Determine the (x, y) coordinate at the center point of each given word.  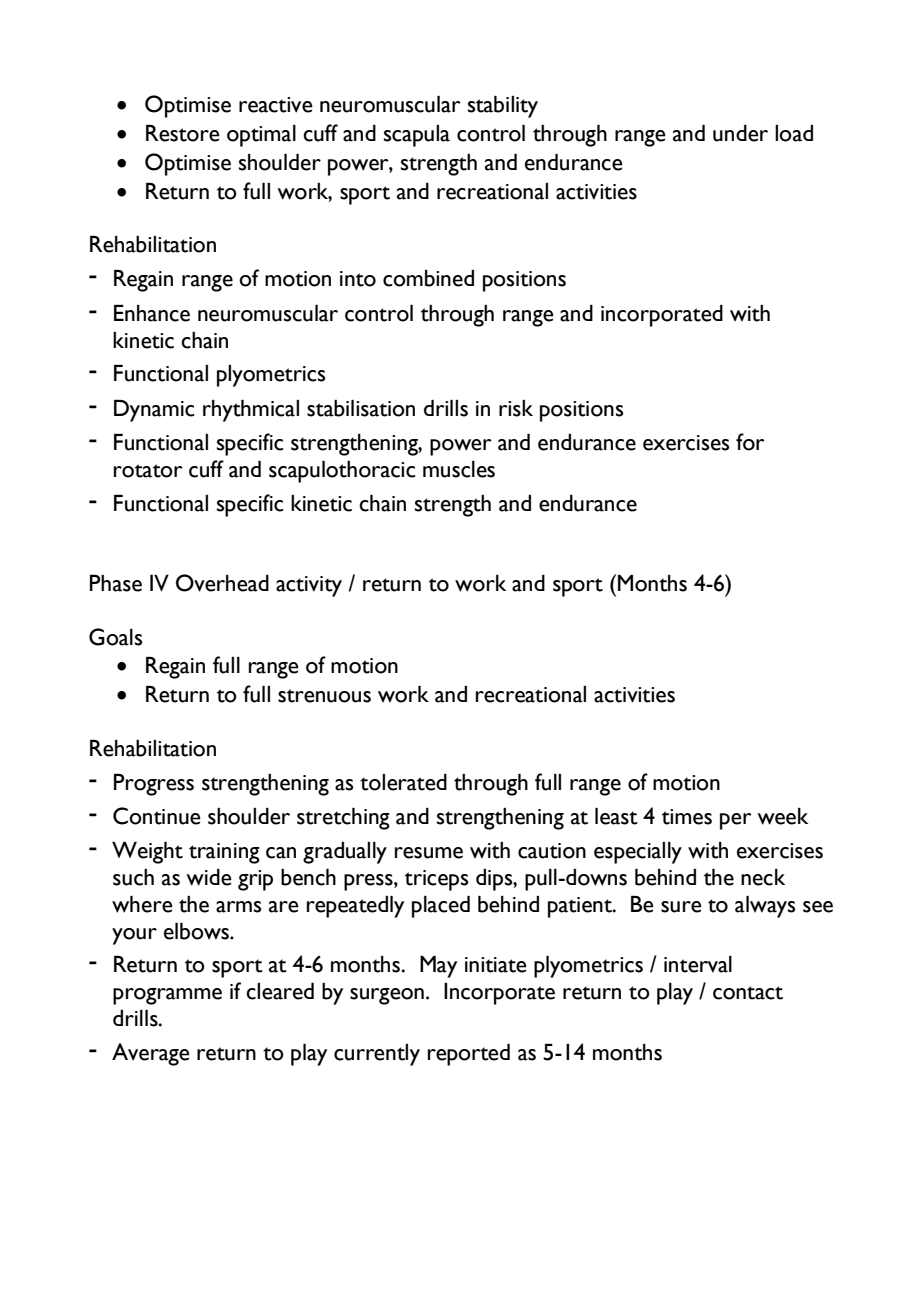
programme (167, 996)
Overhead (222, 583)
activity (309, 586)
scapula (417, 136)
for (750, 442)
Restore (183, 133)
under (740, 133)
